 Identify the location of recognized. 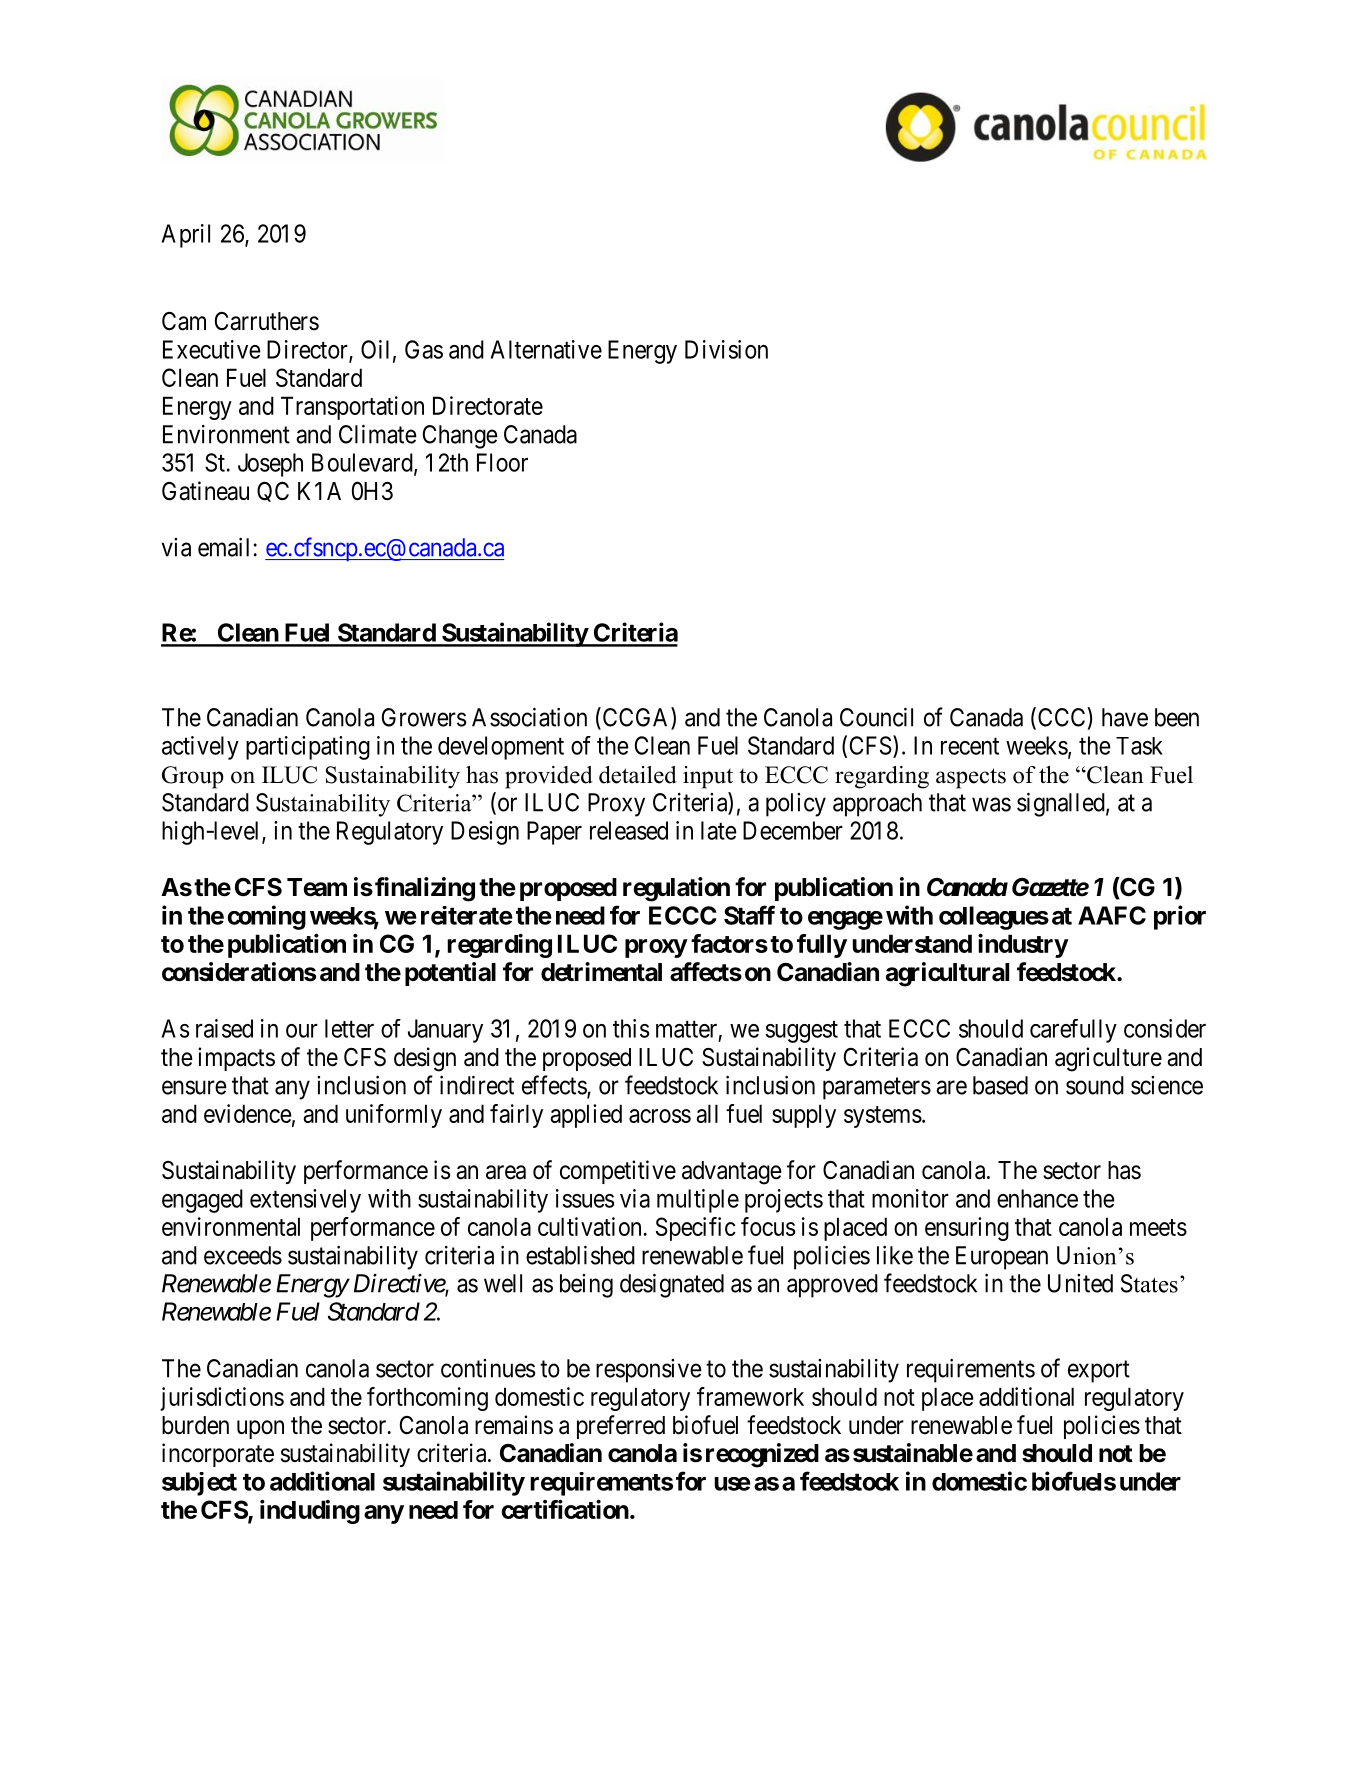
(762, 1455).
